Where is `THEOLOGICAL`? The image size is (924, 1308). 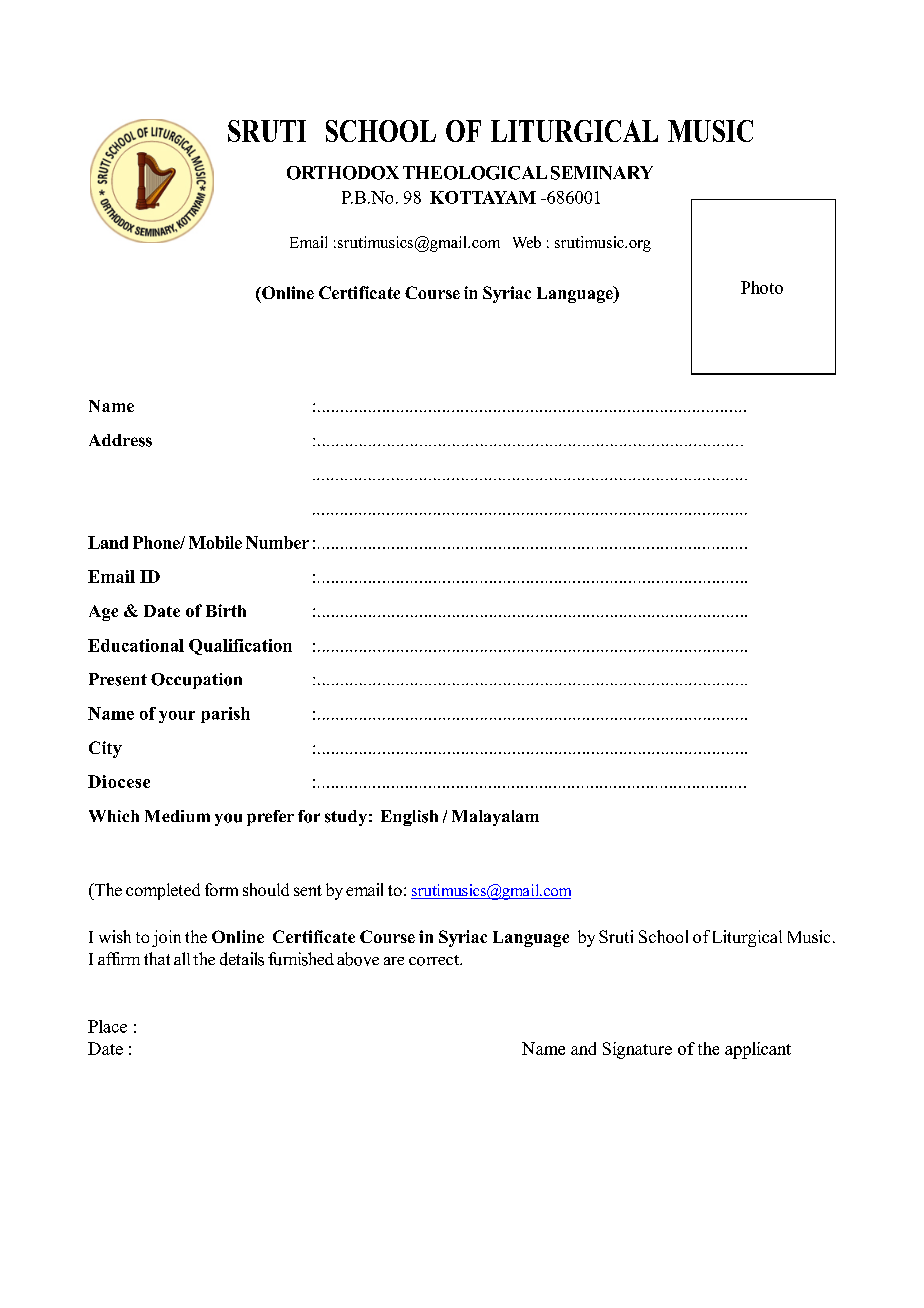
THEOLOGICAL is located at coordinates (475, 173).
